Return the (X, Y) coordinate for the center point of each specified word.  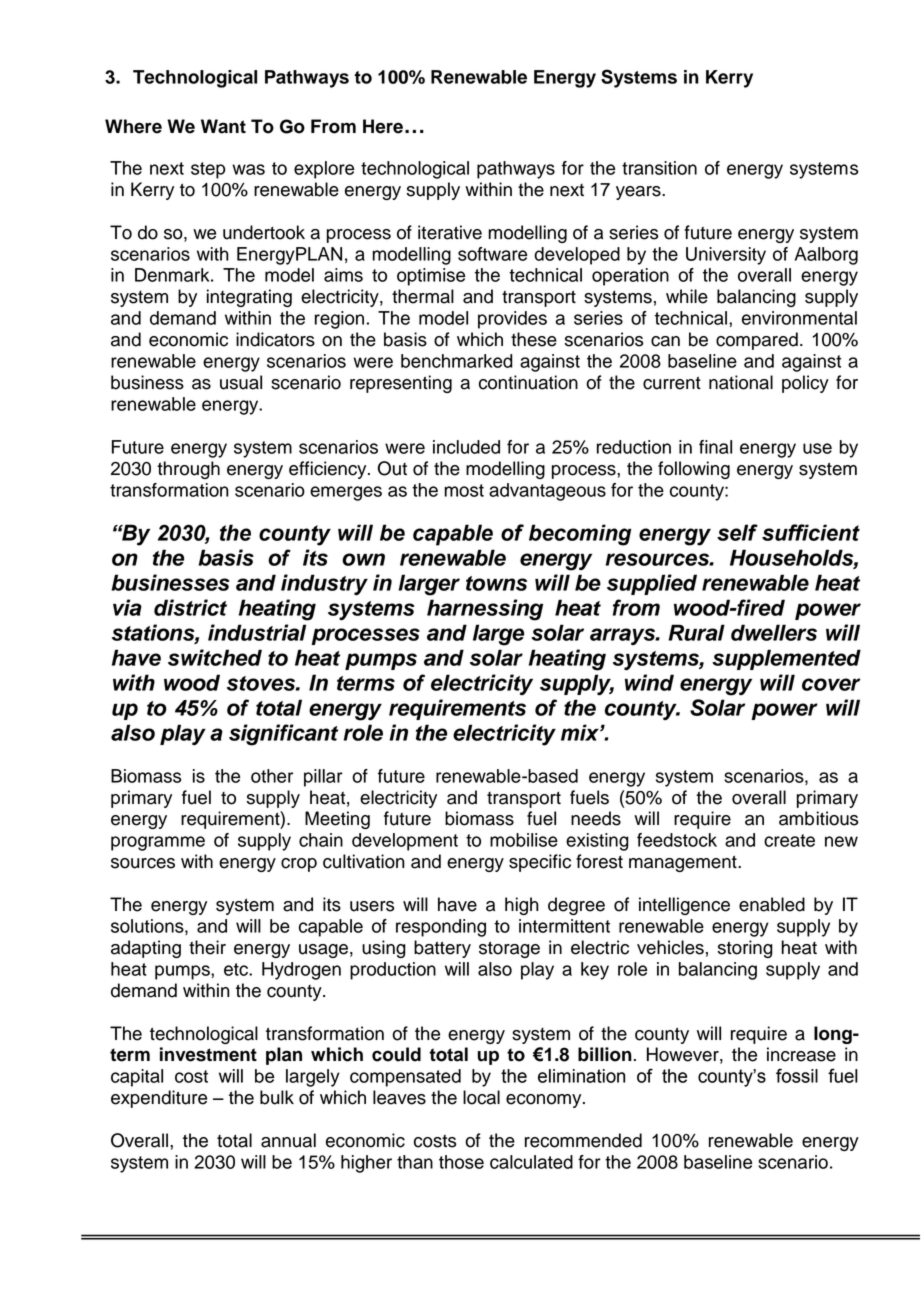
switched (215, 657)
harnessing (485, 610)
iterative (450, 232)
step (208, 170)
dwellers (774, 632)
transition (659, 168)
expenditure (159, 1099)
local (481, 1097)
